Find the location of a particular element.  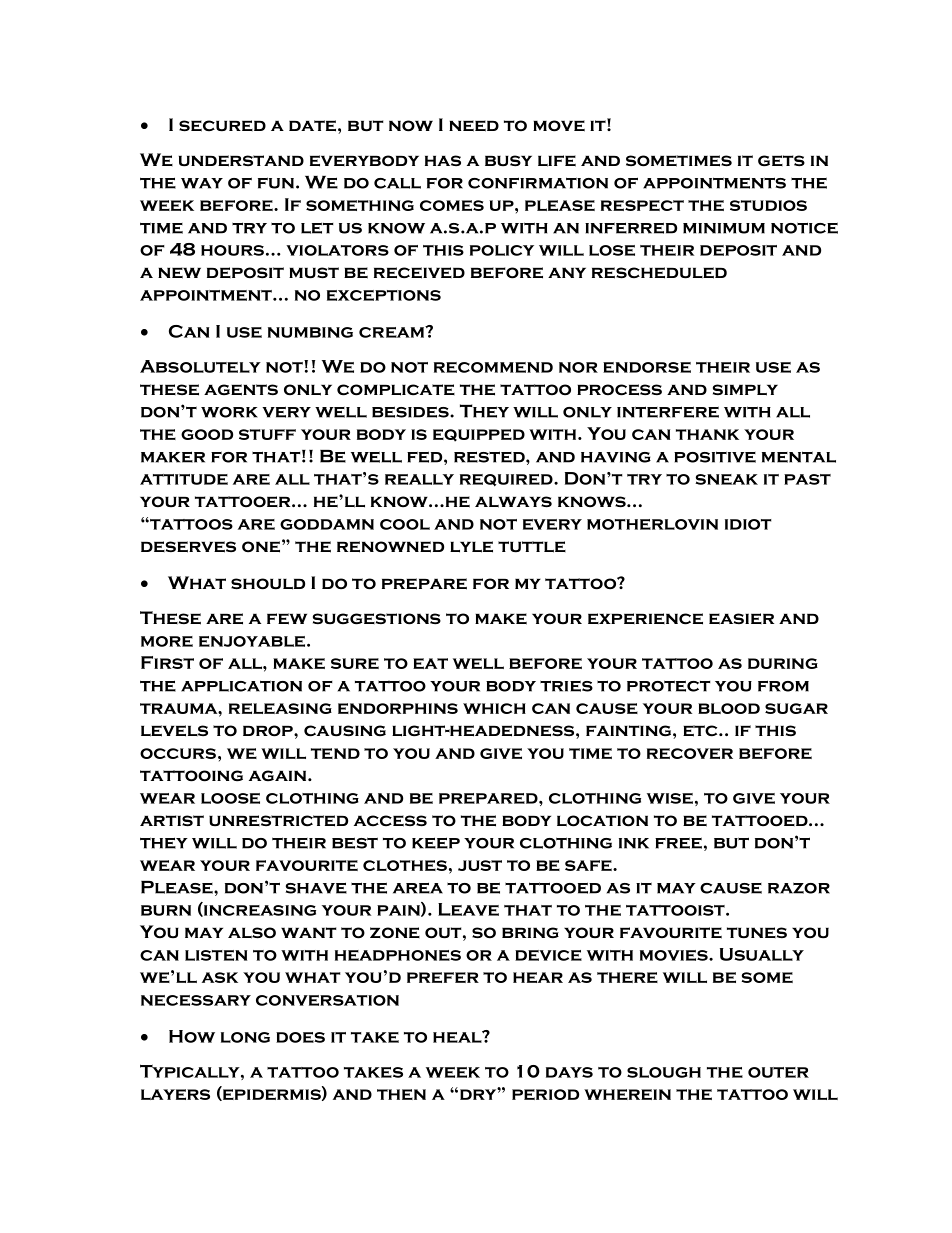

agents is located at coordinates (241, 390).
